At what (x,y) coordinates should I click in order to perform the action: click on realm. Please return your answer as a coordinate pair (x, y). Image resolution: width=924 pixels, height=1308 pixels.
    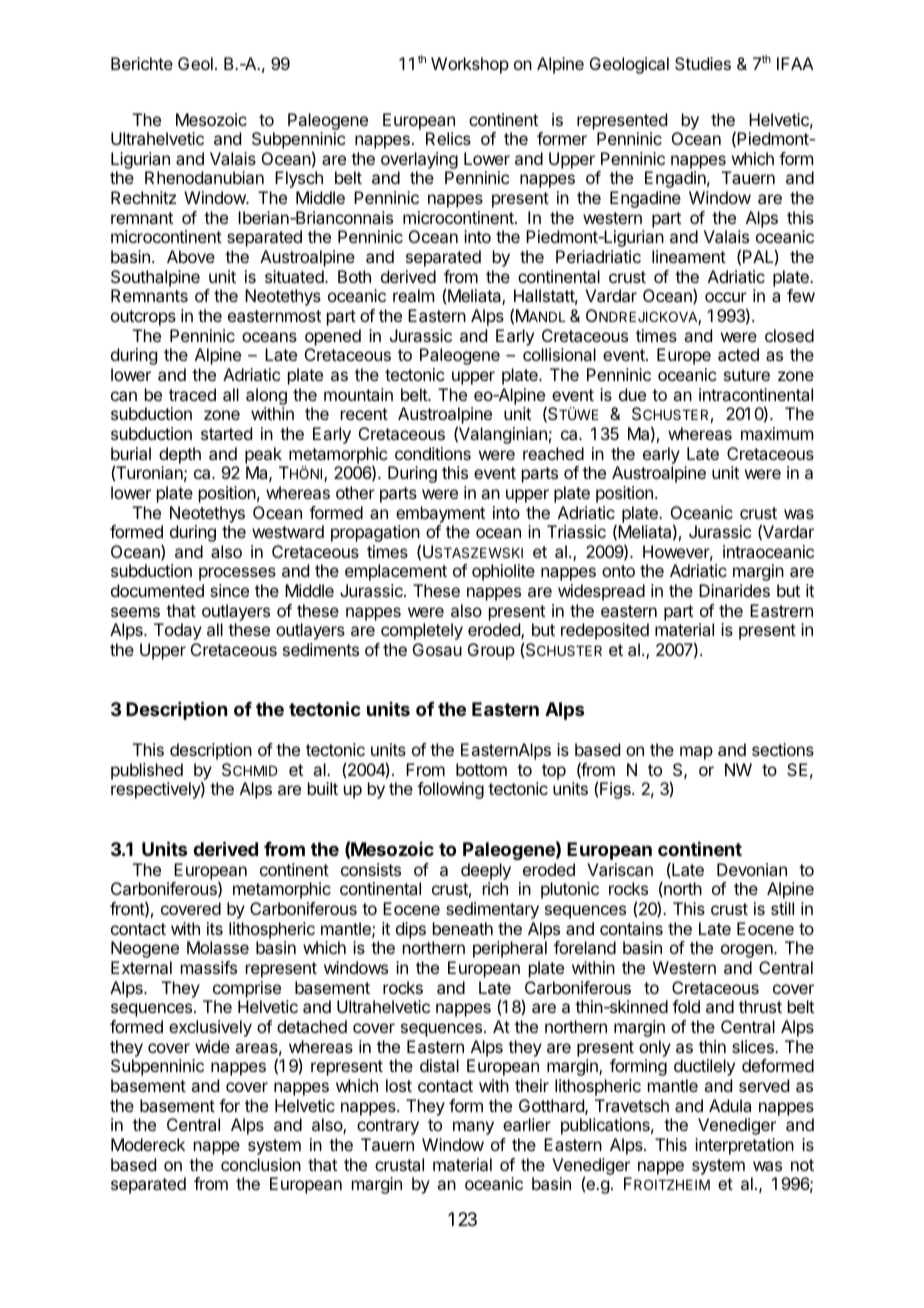
    Looking at the image, I should click on (413, 295).
